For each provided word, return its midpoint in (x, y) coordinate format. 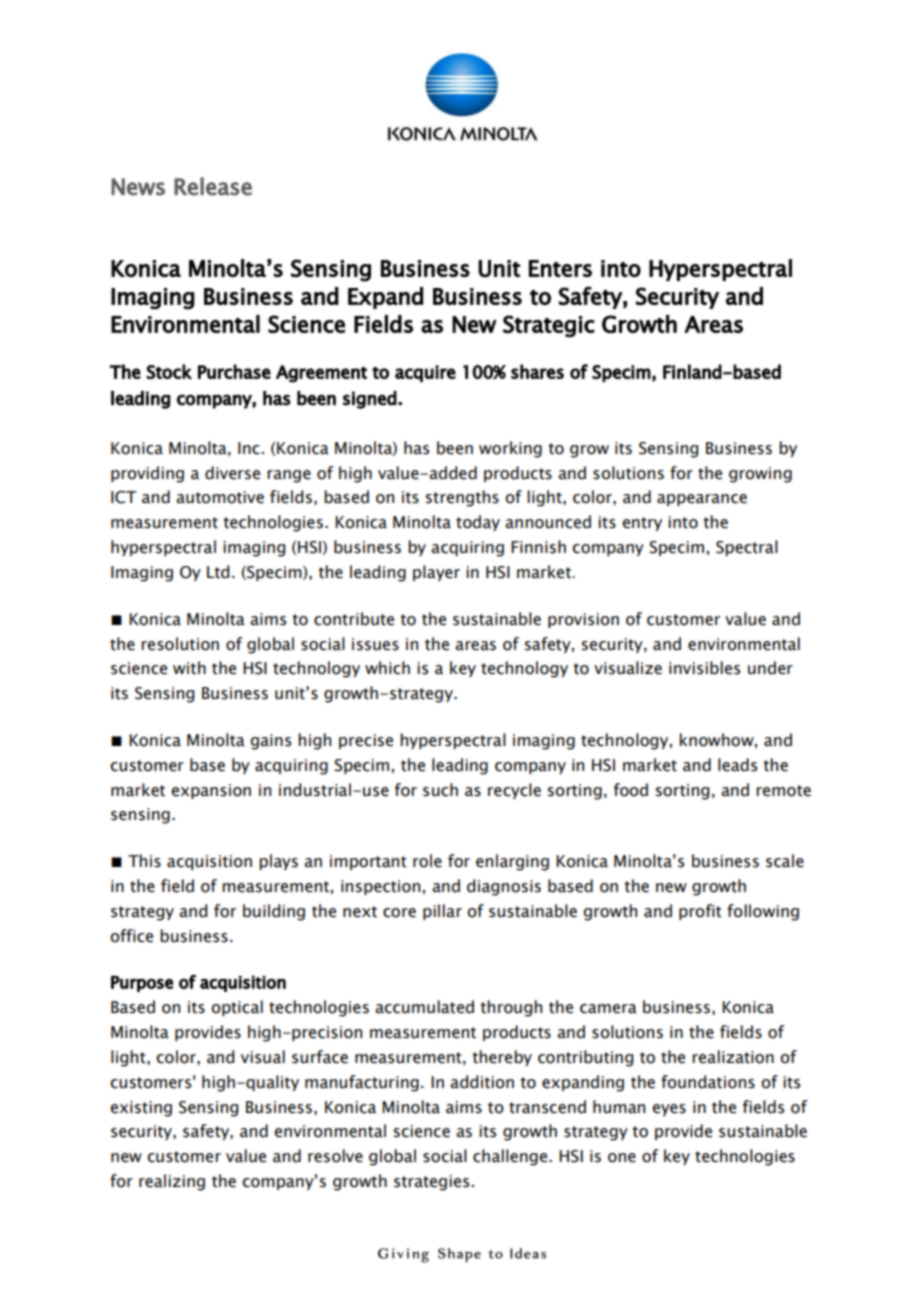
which (387, 668)
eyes (669, 1110)
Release (213, 186)
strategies (431, 1183)
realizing (172, 1182)
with (189, 668)
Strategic (549, 326)
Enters (560, 268)
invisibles (704, 668)
